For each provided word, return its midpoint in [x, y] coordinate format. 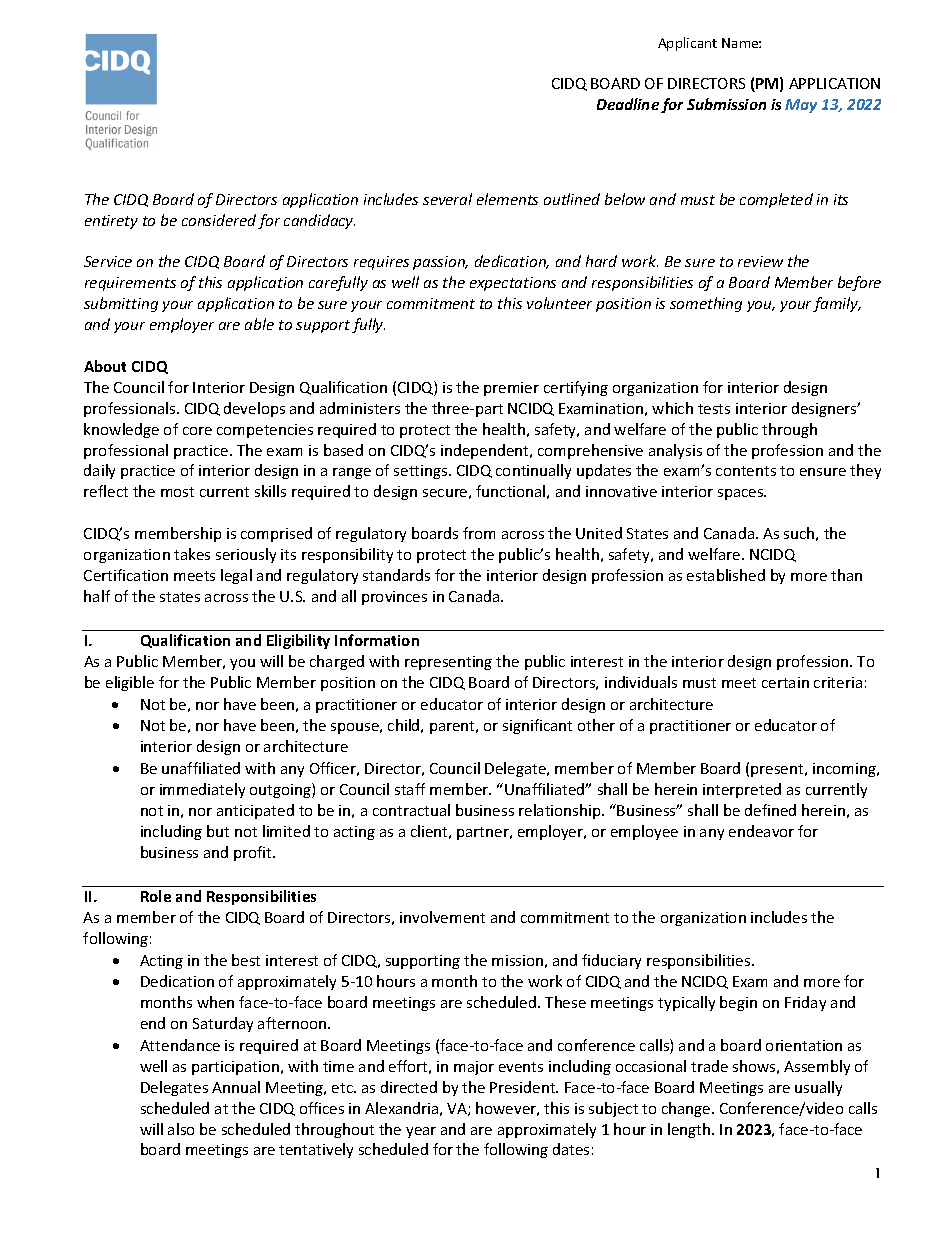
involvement [442, 917]
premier [511, 389]
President [524, 1087]
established [726, 575]
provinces [394, 598]
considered [219, 220]
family [837, 304]
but [218, 831]
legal [236, 576]
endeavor [761, 831]
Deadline [628, 104]
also [181, 1129]
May [801, 106]
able [259, 324]
